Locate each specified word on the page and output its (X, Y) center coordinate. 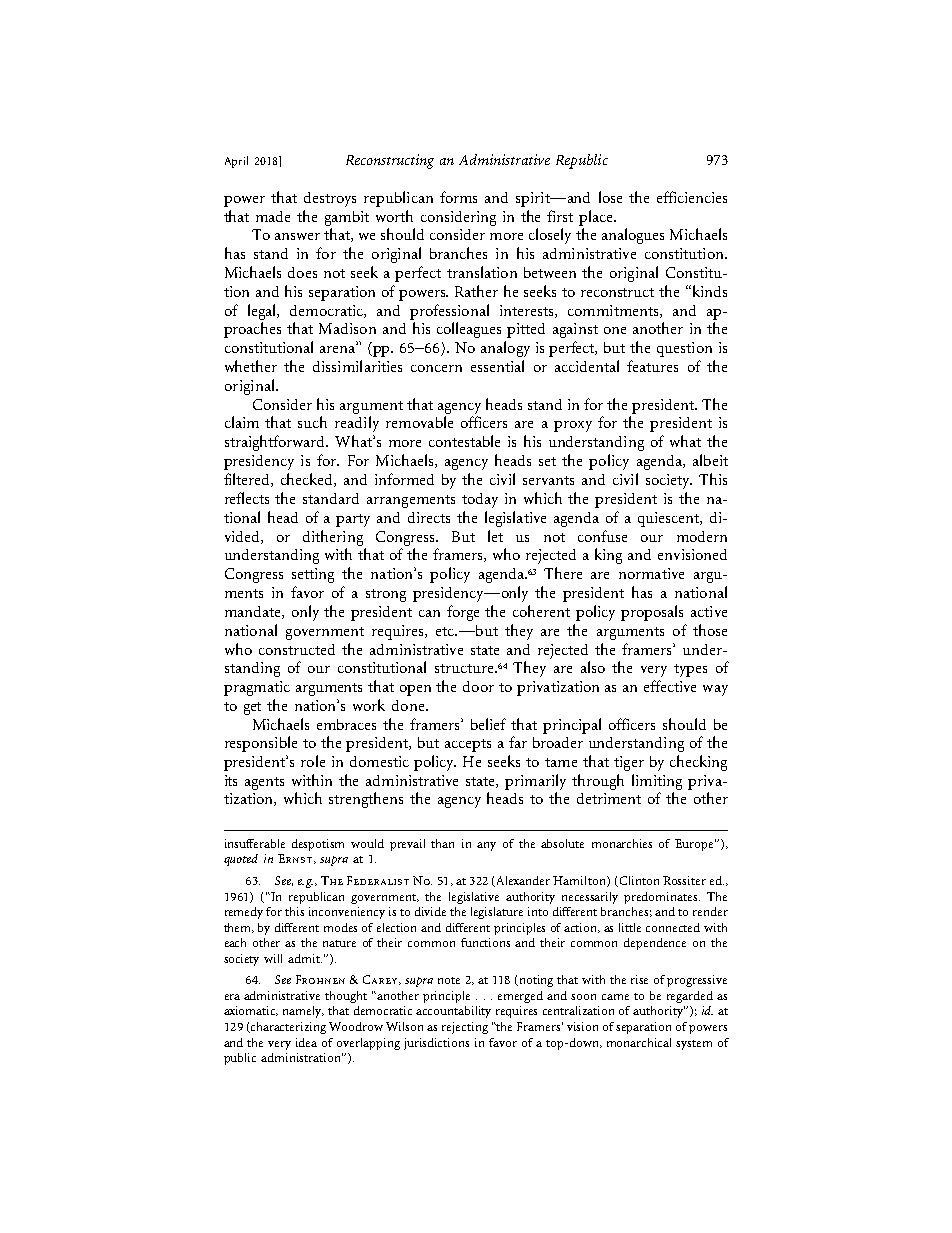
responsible (261, 744)
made (273, 216)
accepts (468, 745)
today (480, 500)
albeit (710, 460)
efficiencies (692, 197)
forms (458, 197)
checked (308, 480)
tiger (629, 763)
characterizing (287, 1028)
